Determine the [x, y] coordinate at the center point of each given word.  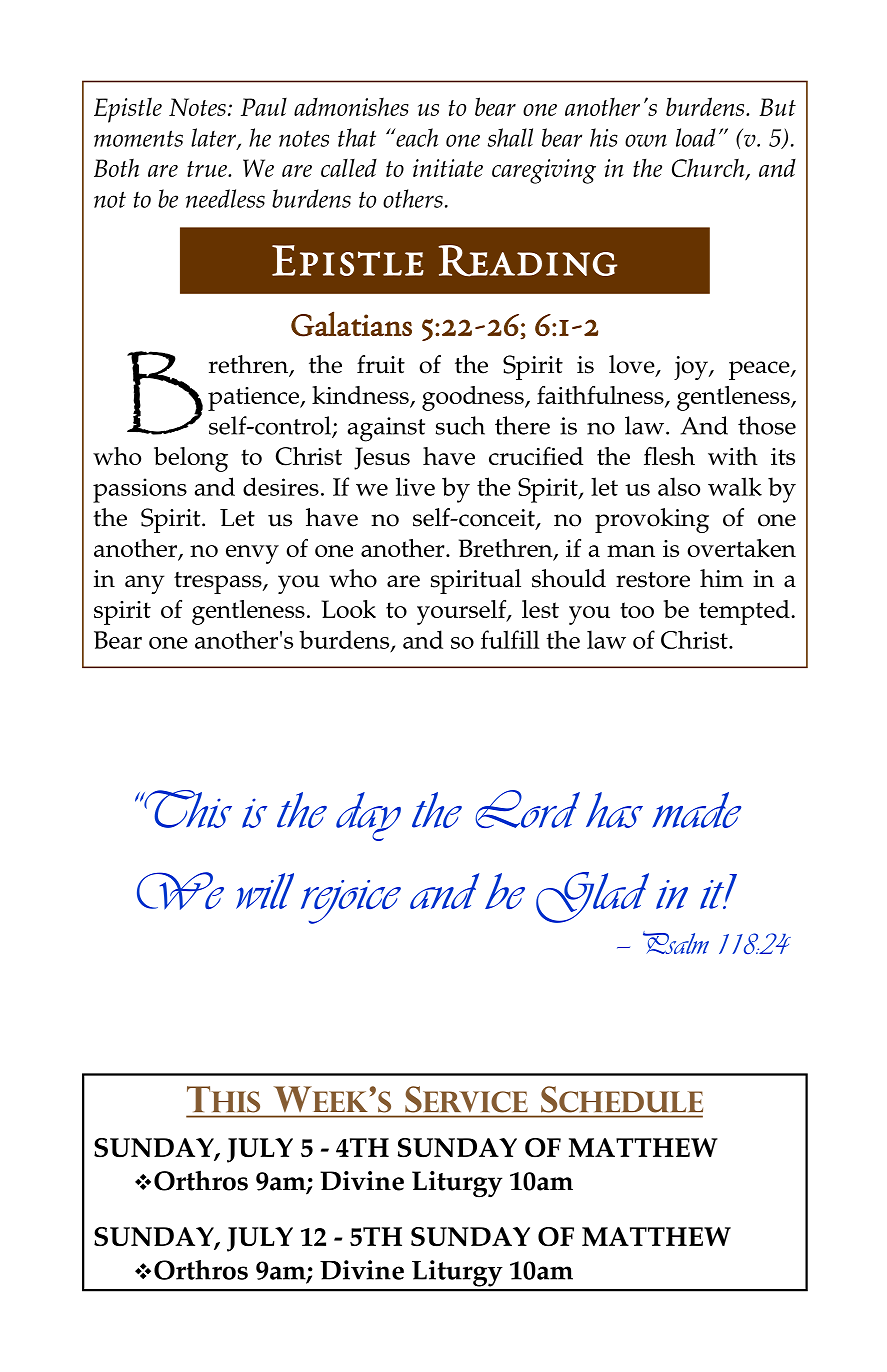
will [265, 891]
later [214, 138]
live [415, 486]
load [696, 137]
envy [252, 554]
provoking [652, 520]
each [416, 137]
